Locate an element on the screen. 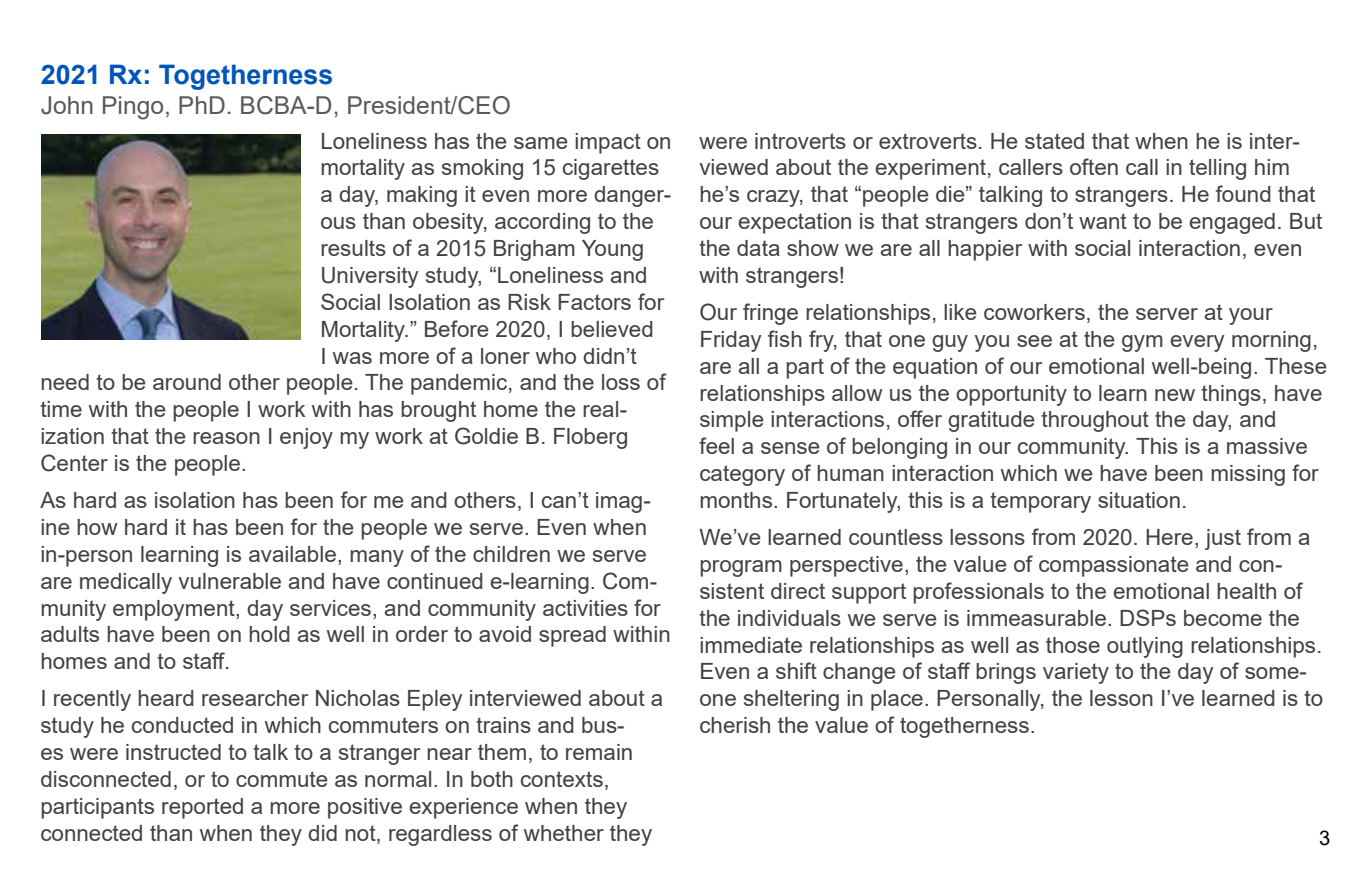 Image resolution: width=1372 pixels, height=887 pixels. place is located at coordinates (897, 700).
